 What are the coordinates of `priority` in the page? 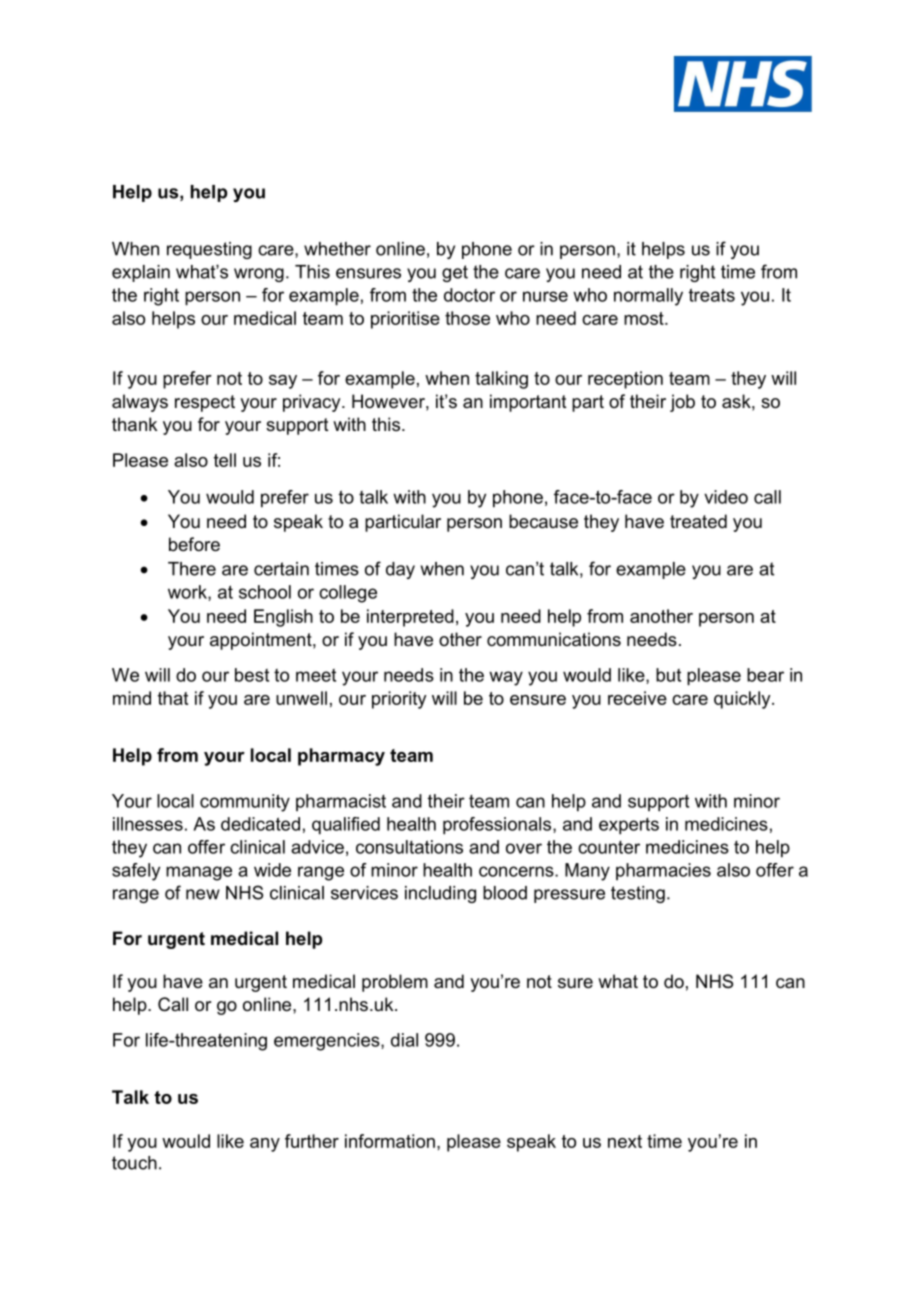 It's located at (399, 700).
